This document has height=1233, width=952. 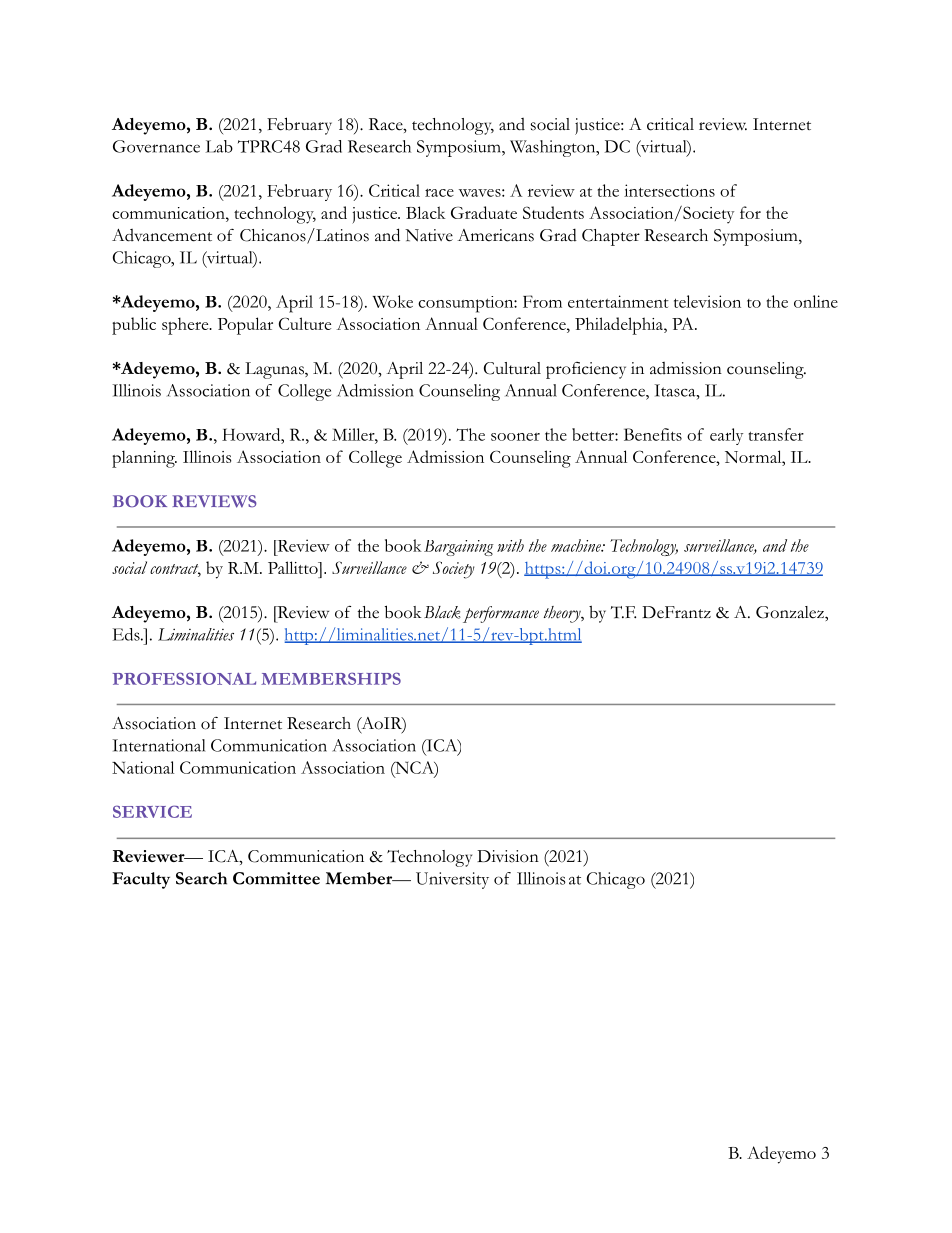 I want to click on sphere, so click(x=186, y=326).
